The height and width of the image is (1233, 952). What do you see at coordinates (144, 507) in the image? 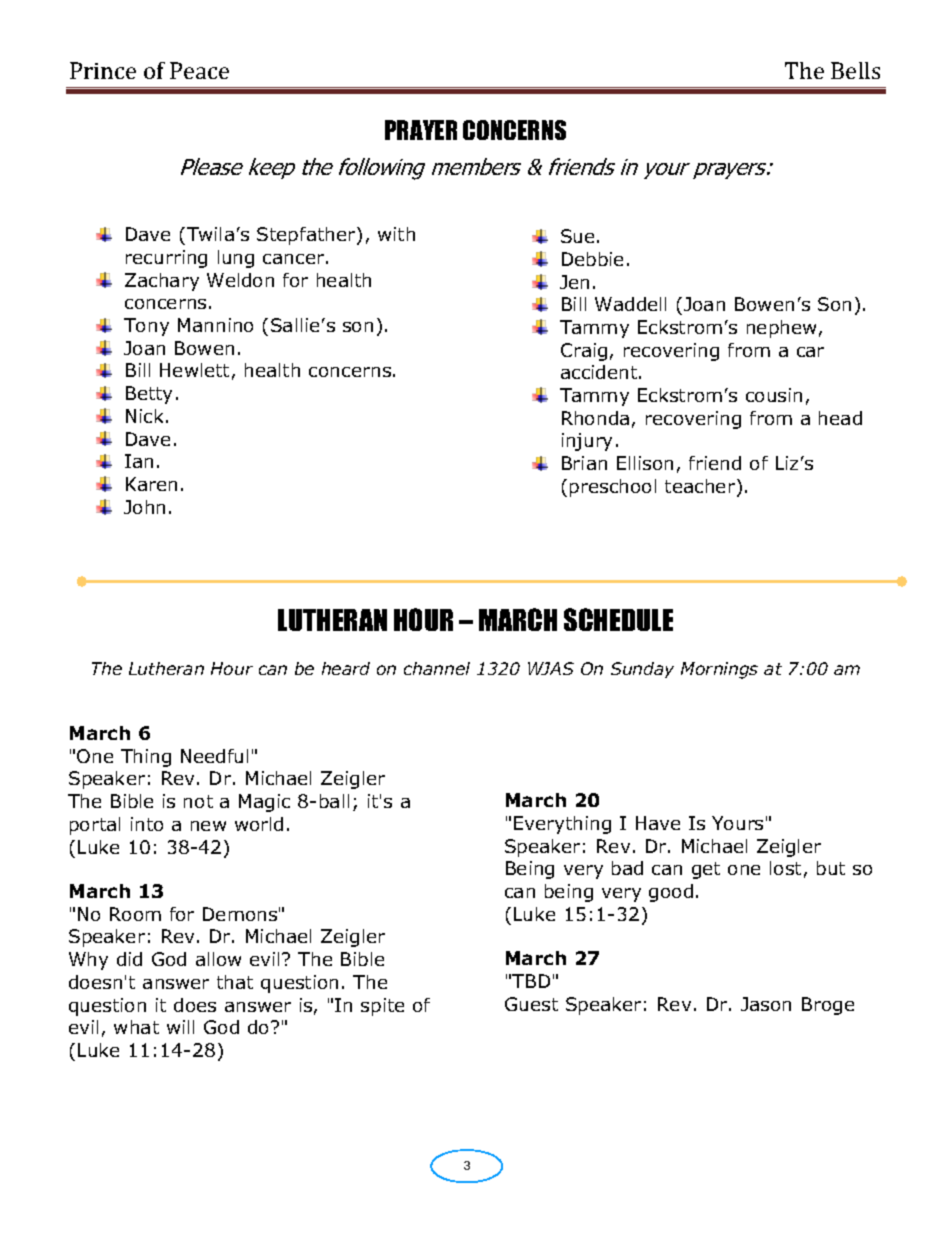
I see `John` at bounding box center [144, 507].
